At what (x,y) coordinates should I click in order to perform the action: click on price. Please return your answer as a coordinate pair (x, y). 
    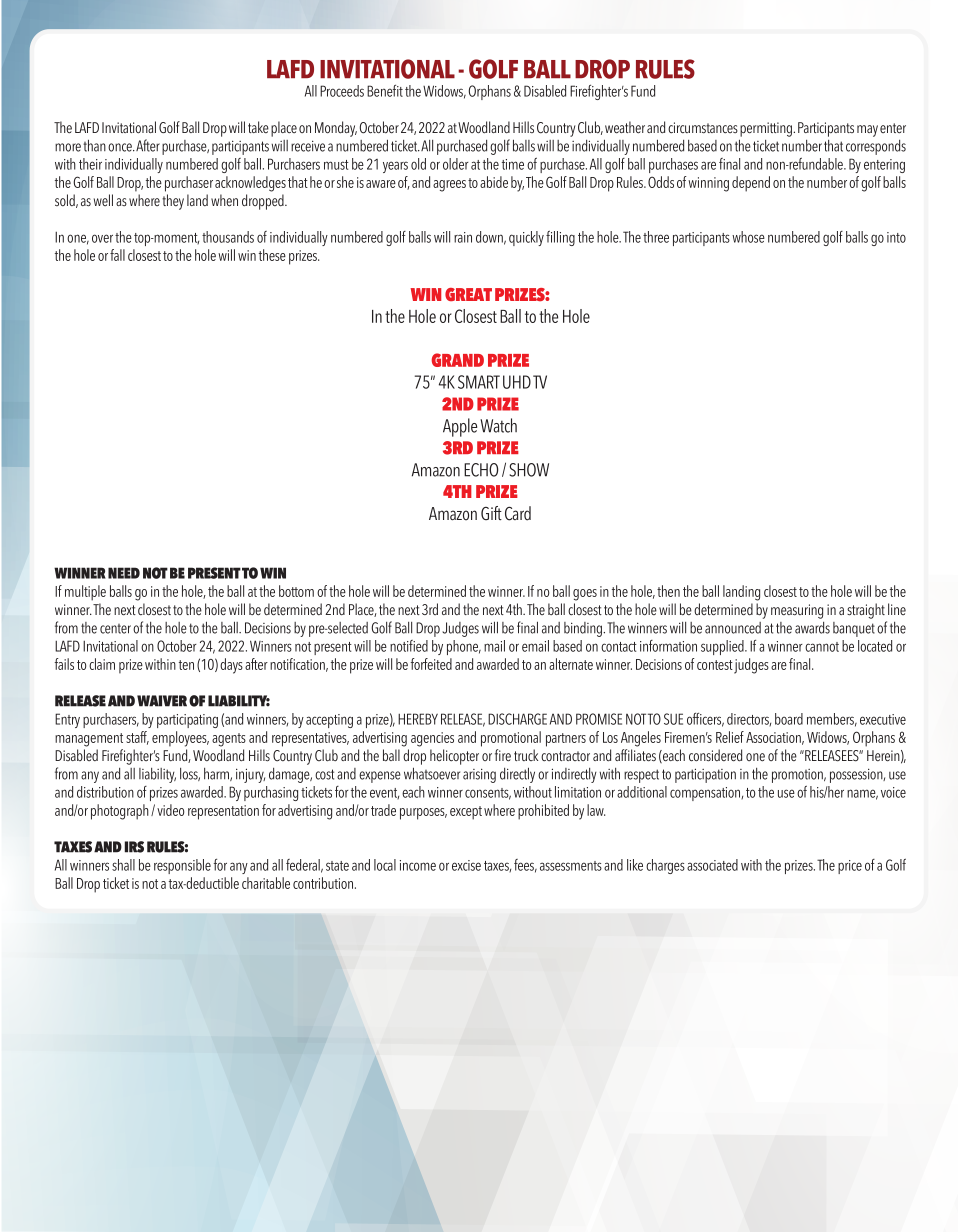
    Looking at the image, I should click on (850, 867).
